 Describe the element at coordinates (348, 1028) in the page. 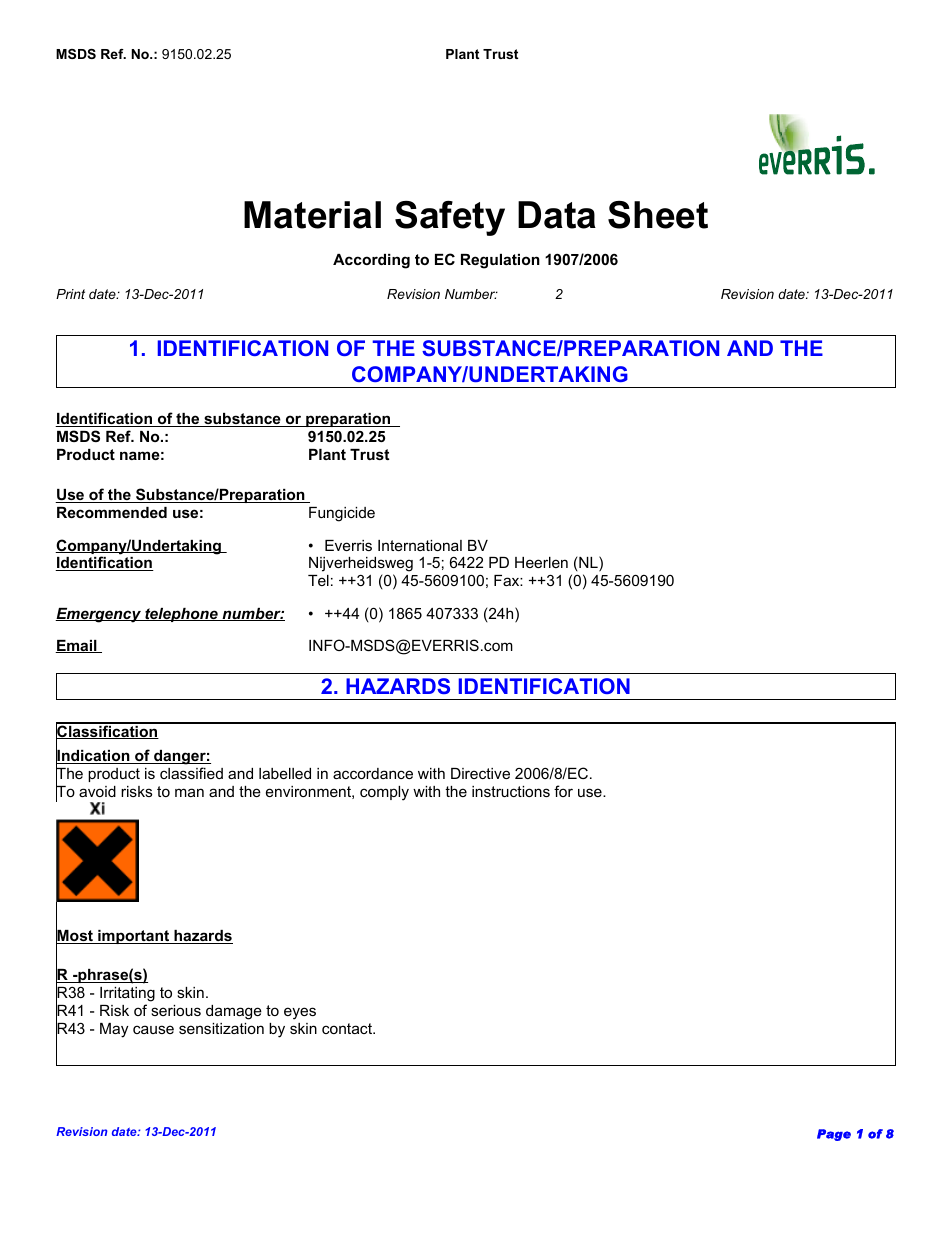

I see `contact` at that location.
